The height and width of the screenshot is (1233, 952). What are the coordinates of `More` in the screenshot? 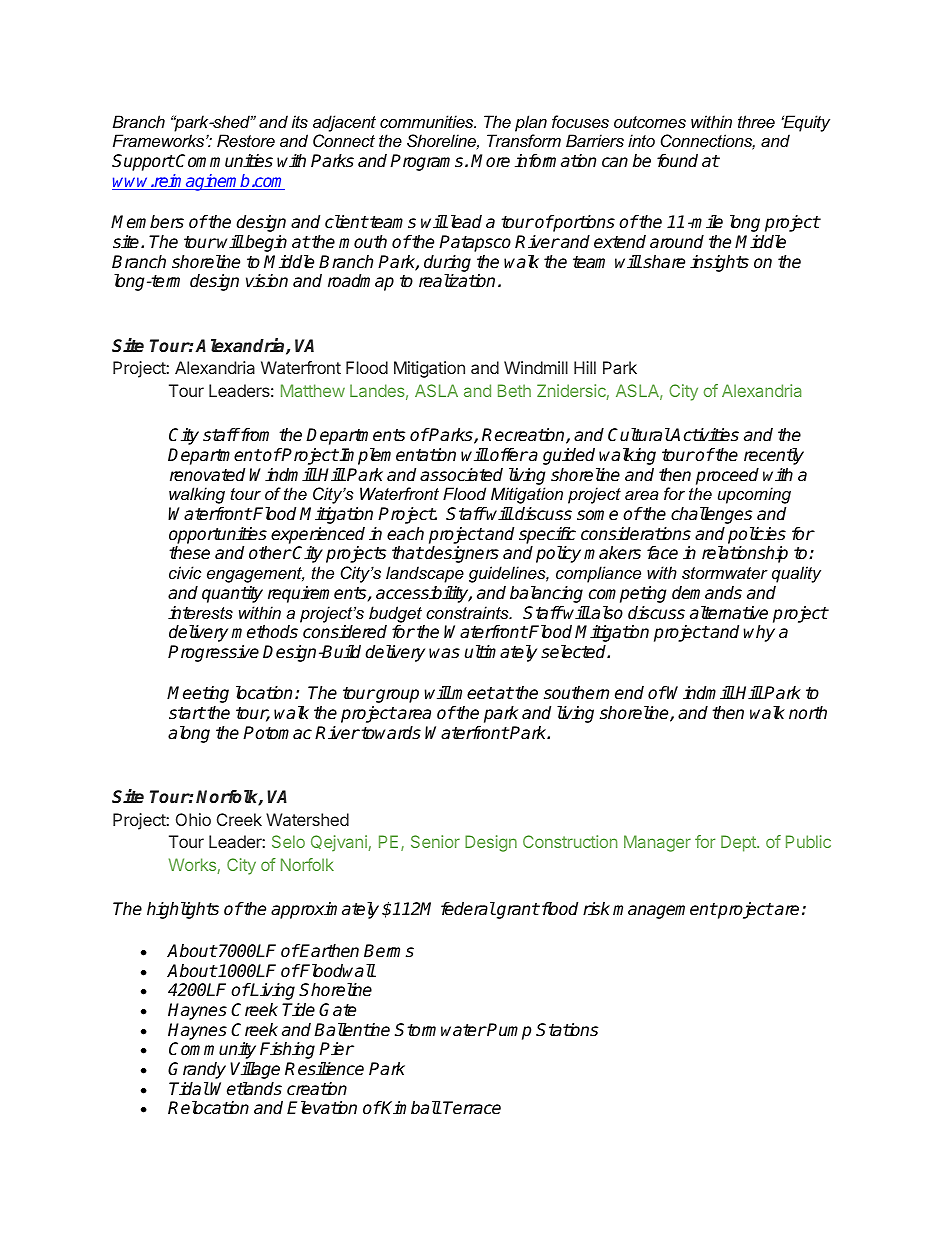 It's located at (490, 160).
